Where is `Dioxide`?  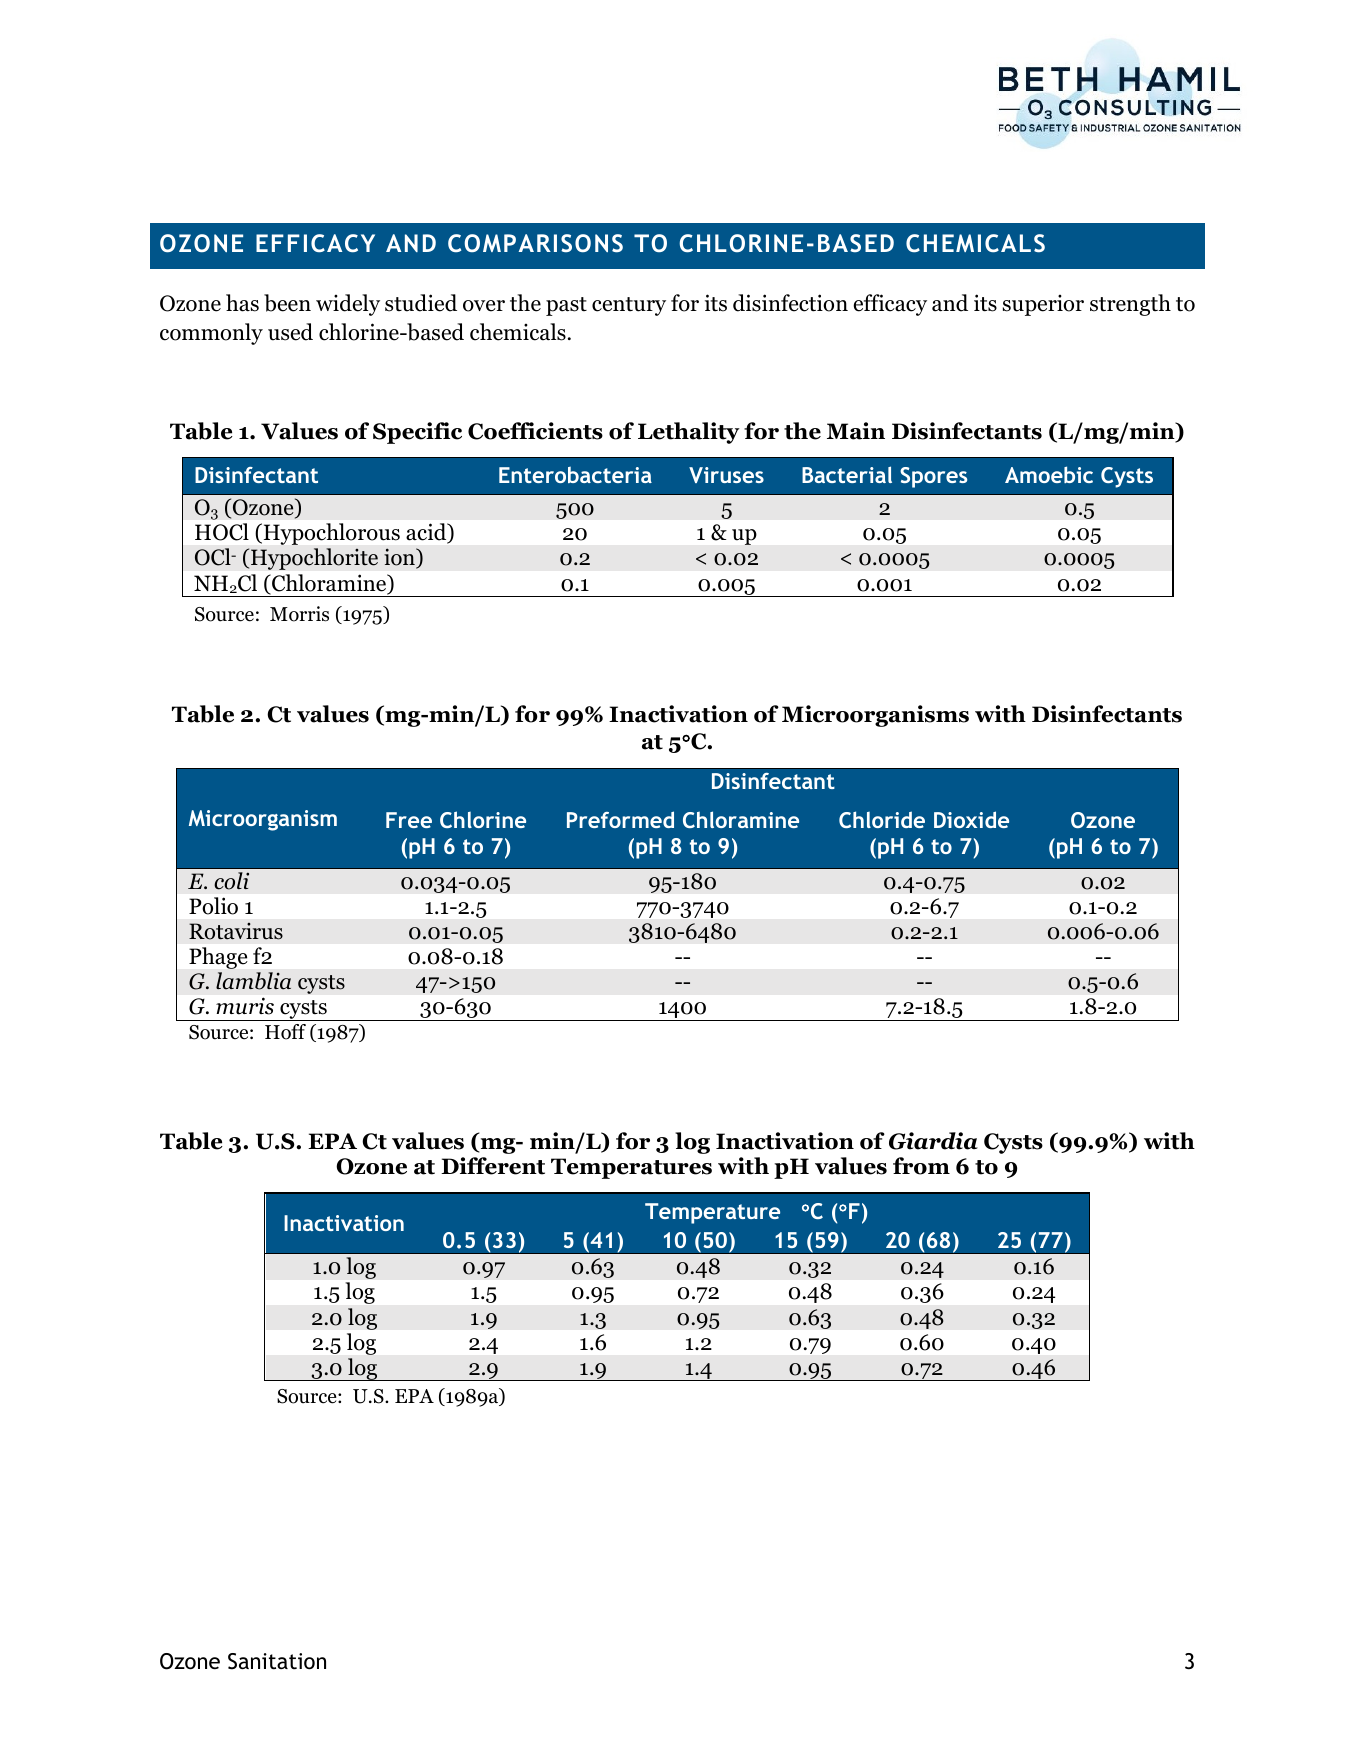
Dioxide is located at coordinates (971, 819).
